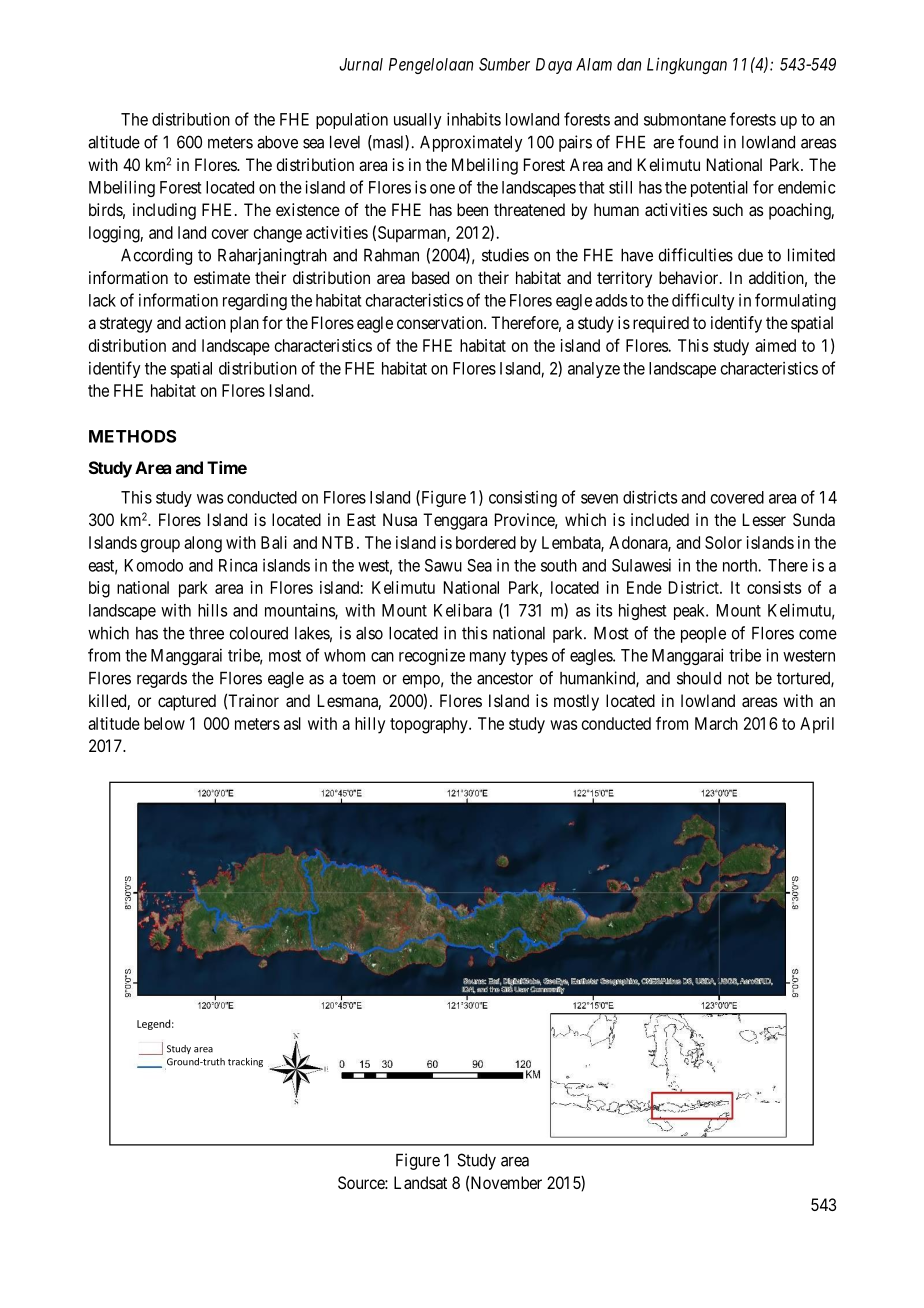 The width and height of the page is (924, 1308). Describe the element at coordinates (430, 725) in the page. I see `topography` at that location.
